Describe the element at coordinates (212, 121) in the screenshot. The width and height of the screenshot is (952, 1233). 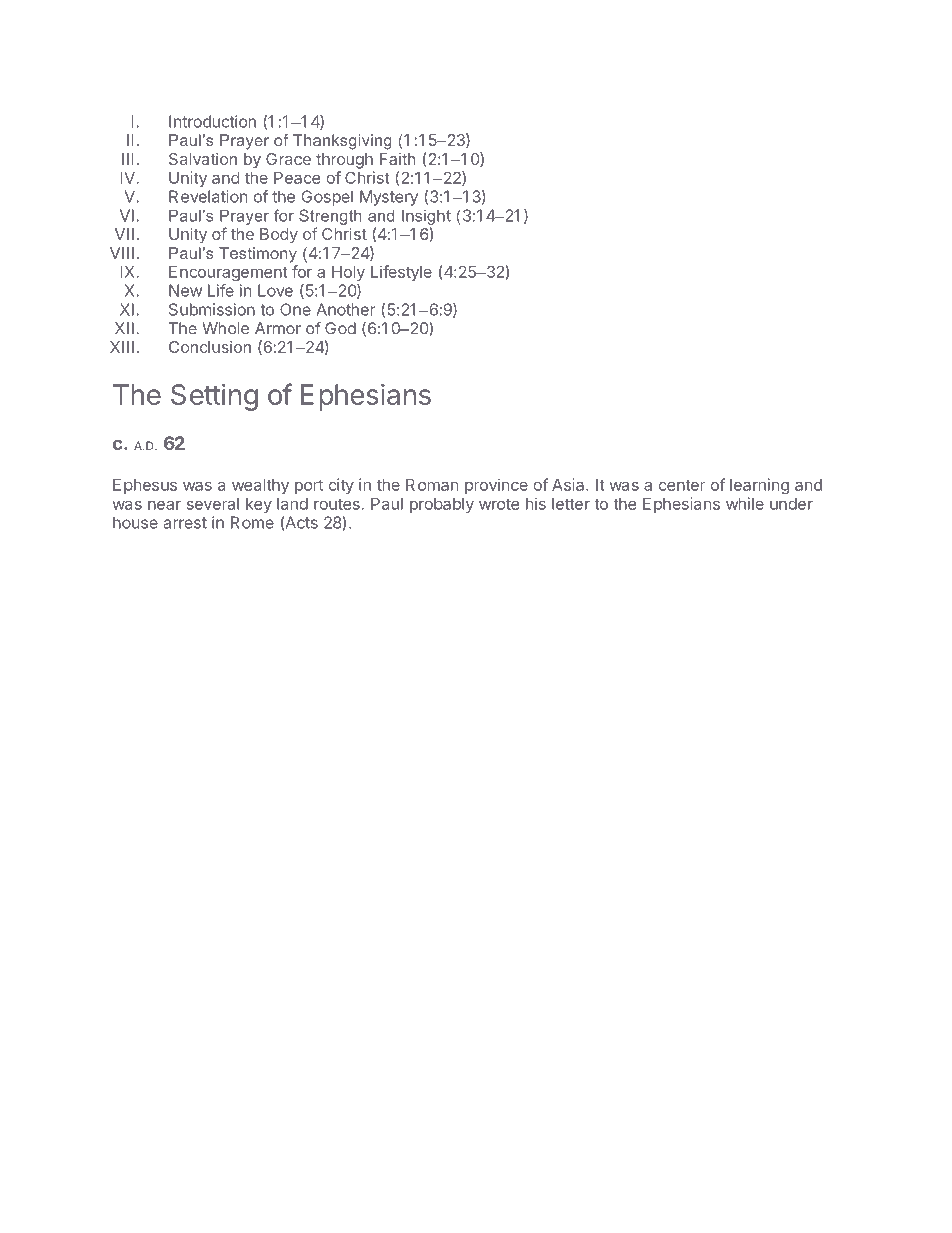
I see `Introduction` at that location.
